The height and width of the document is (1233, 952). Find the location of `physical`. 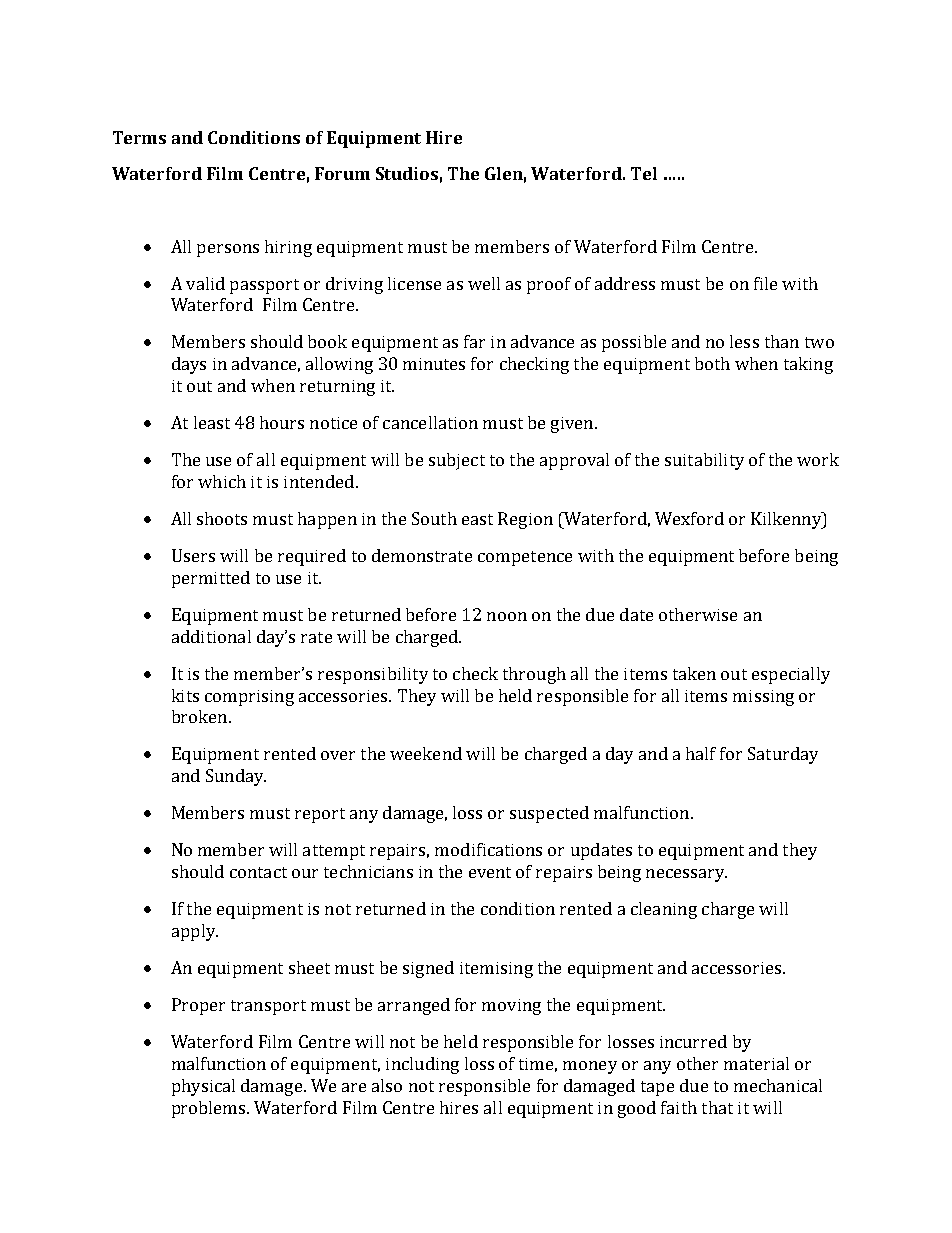

physical is located at coordinates (203, 1087).
